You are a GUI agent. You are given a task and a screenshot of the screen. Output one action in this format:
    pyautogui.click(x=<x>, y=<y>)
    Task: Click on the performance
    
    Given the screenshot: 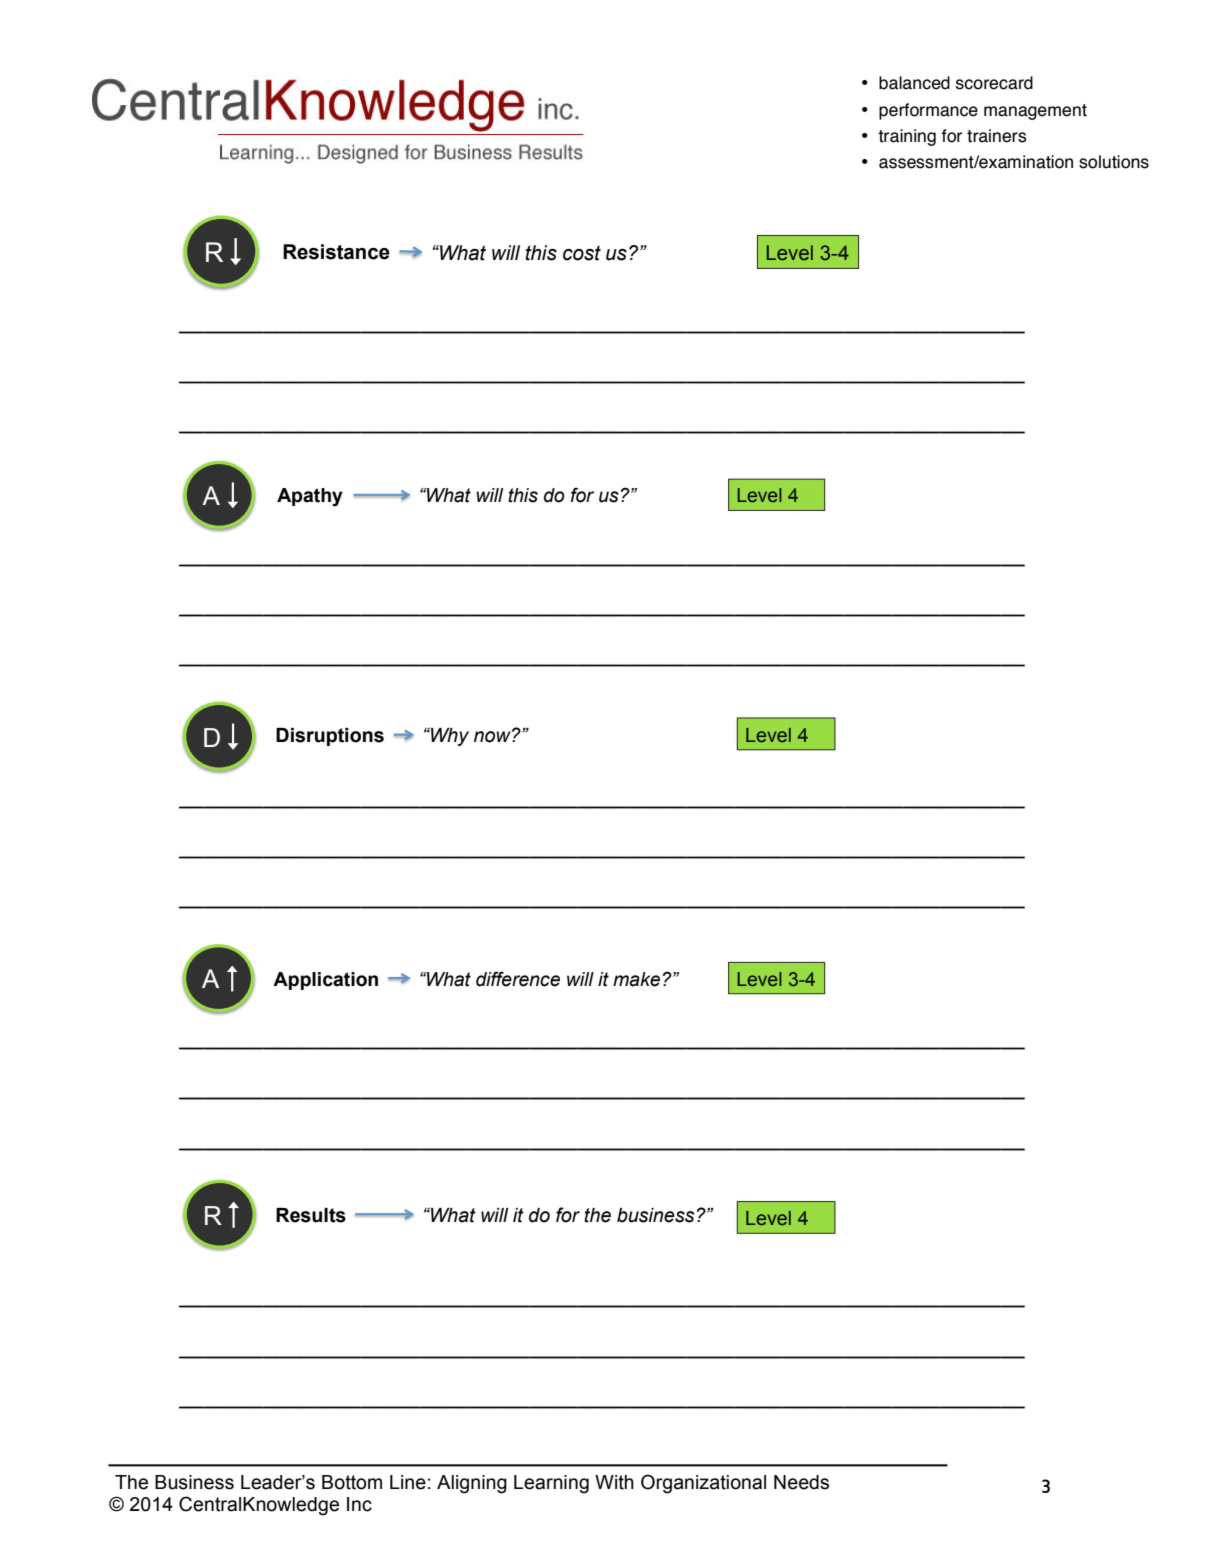 What is the action you would take?
    pyautogui.click(x=928, y=111)
